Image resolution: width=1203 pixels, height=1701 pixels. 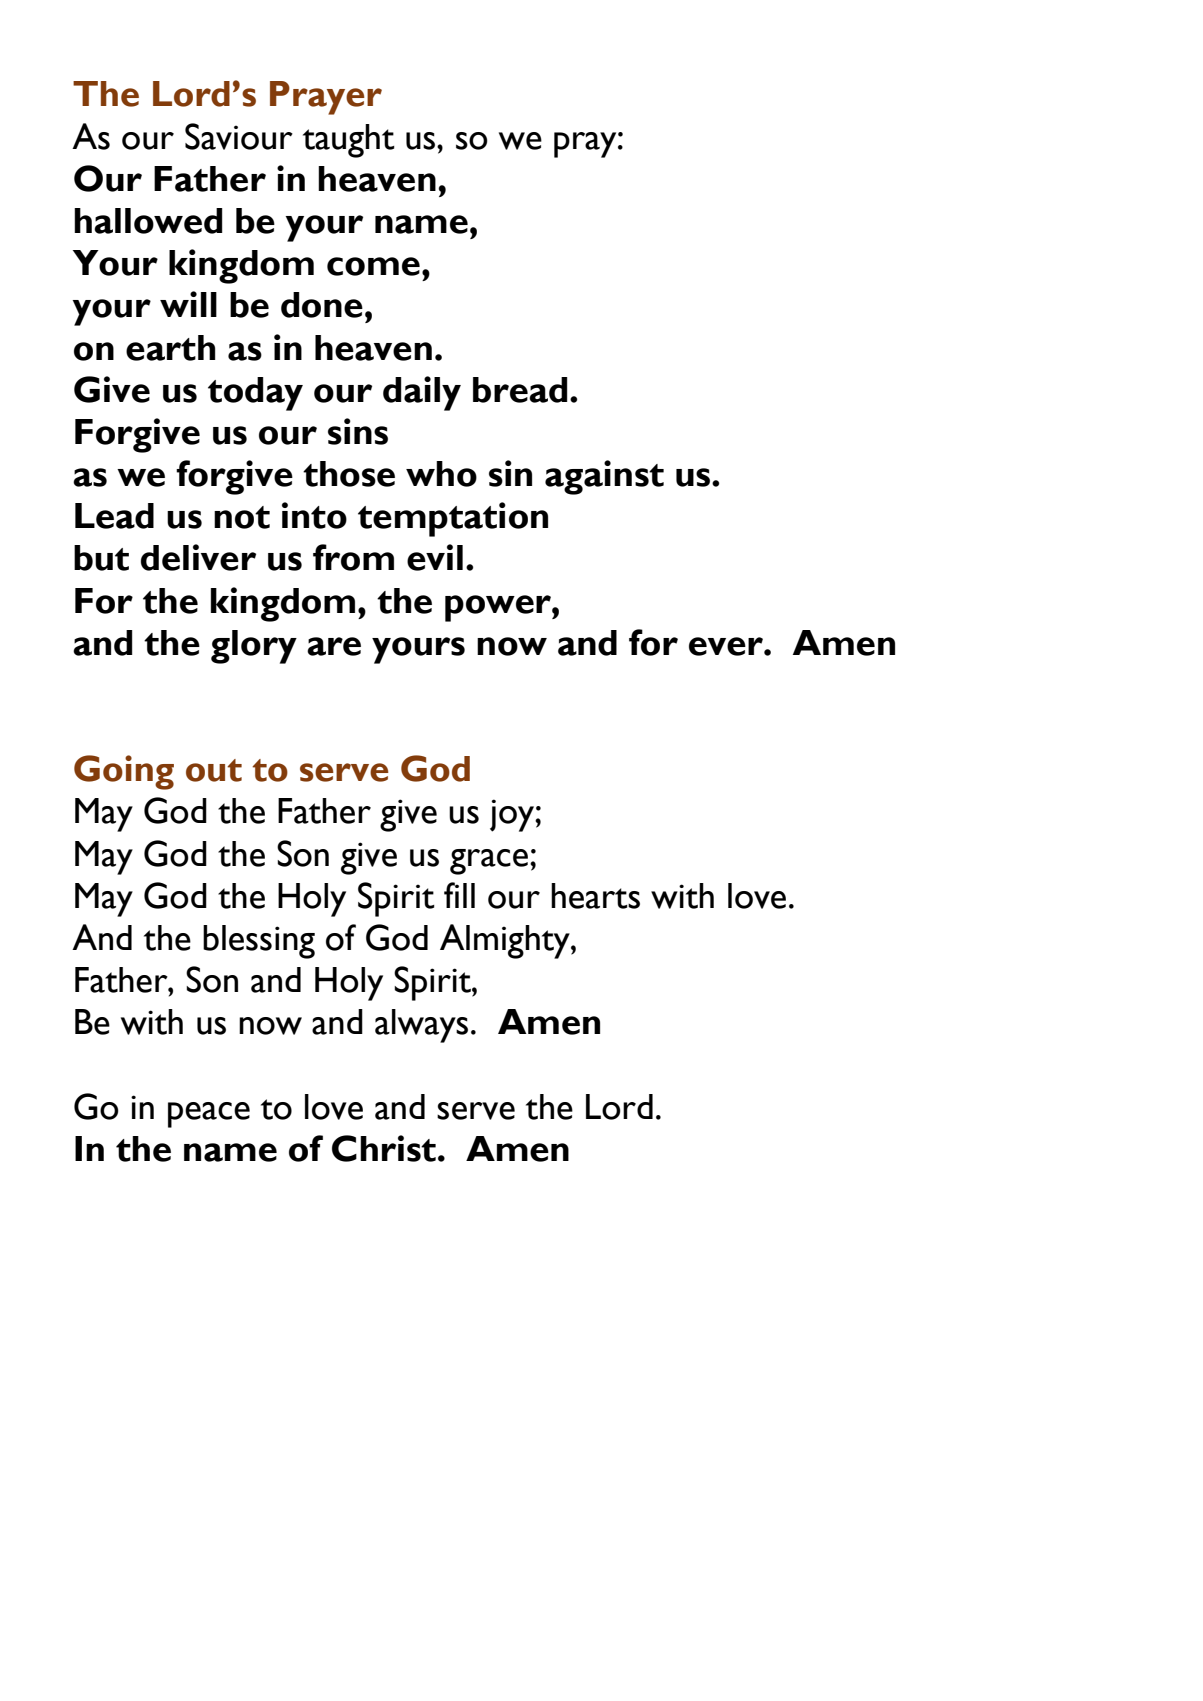 What do you see at coordinates (595, 896) in the screenshot?
I see `hearts` at bounding box center [595, 896].
